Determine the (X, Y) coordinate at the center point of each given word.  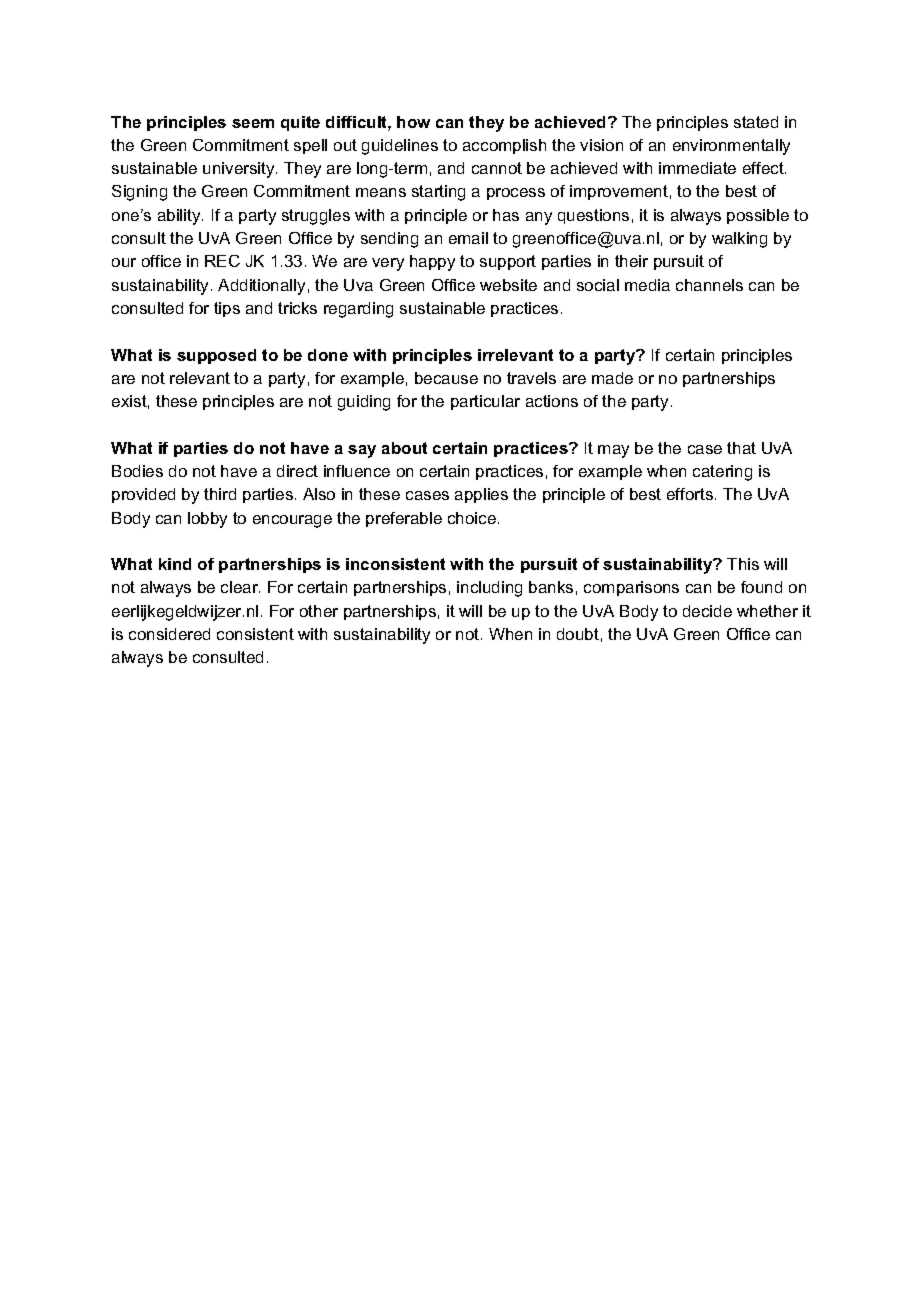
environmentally (731, 147)
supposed (216, 356)
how (413, 122)
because (446, 378)
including (489, 589)
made (612, 378)
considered (169, 634)
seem (253, 123)
